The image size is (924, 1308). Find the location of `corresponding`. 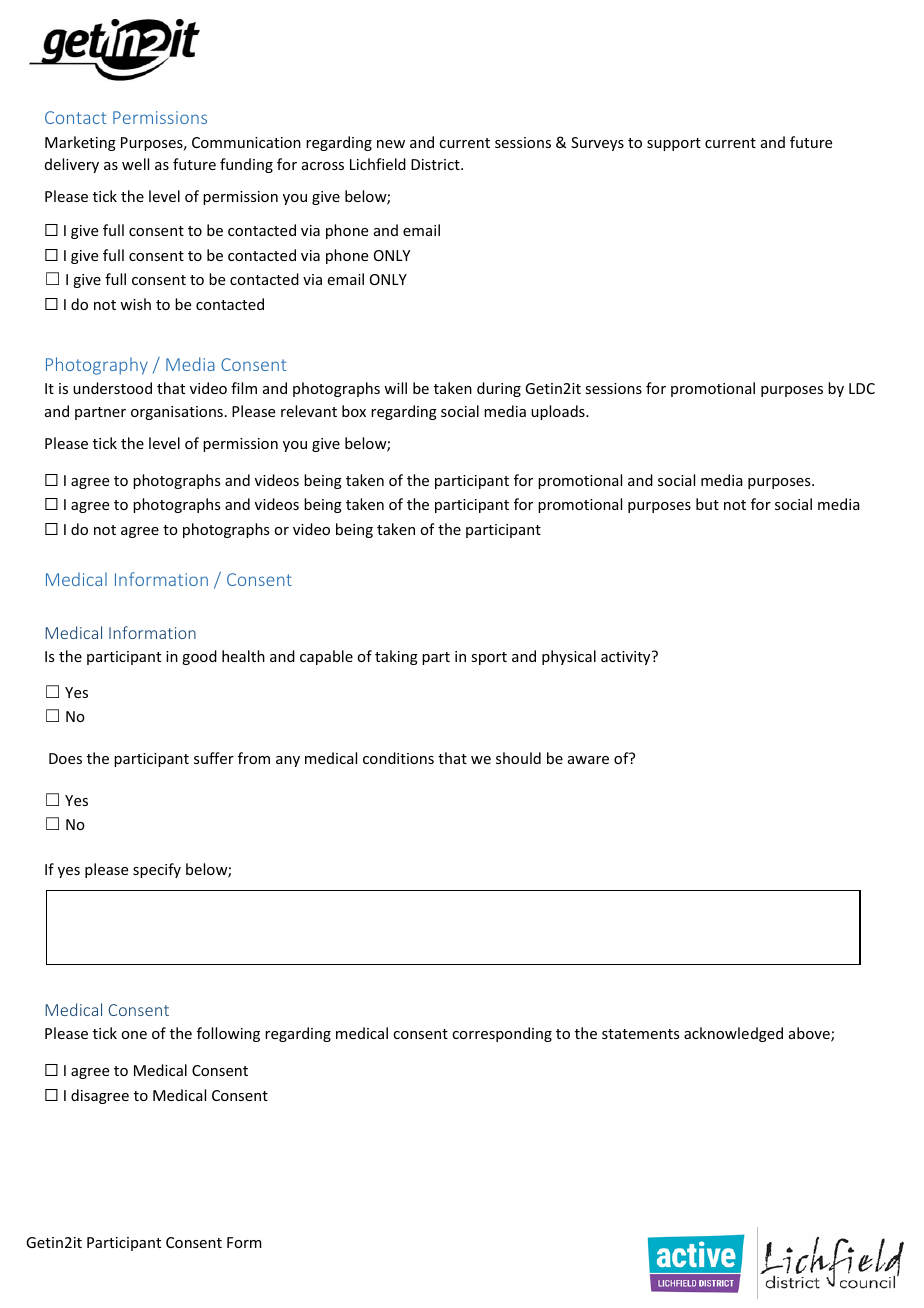

corresponding is located at coordinates (502, 1034).
